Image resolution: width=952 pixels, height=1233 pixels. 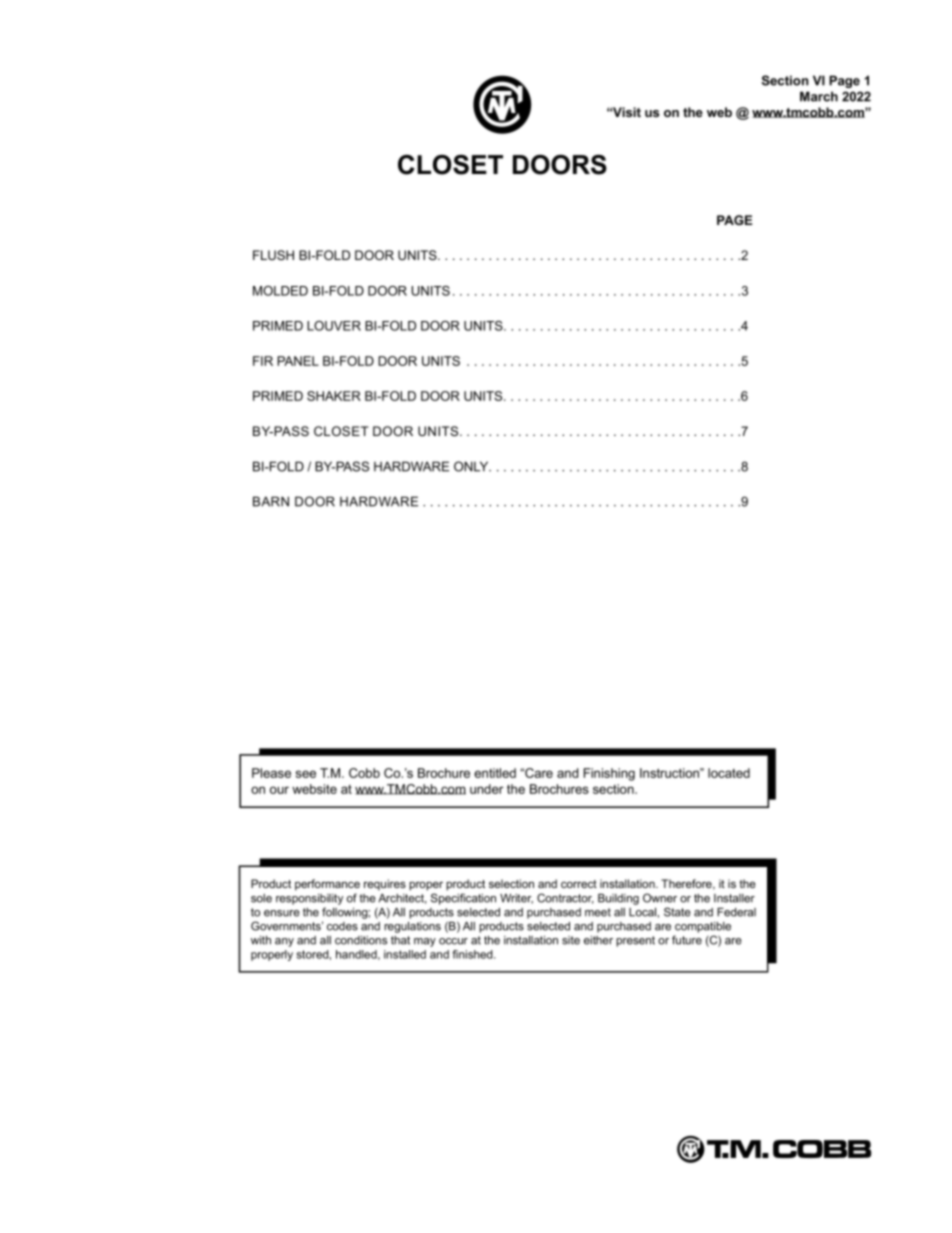 What do you see at coordinates (609, 774) in the screenshot?
I see `Finishing` at bounding box center [609, 774].
